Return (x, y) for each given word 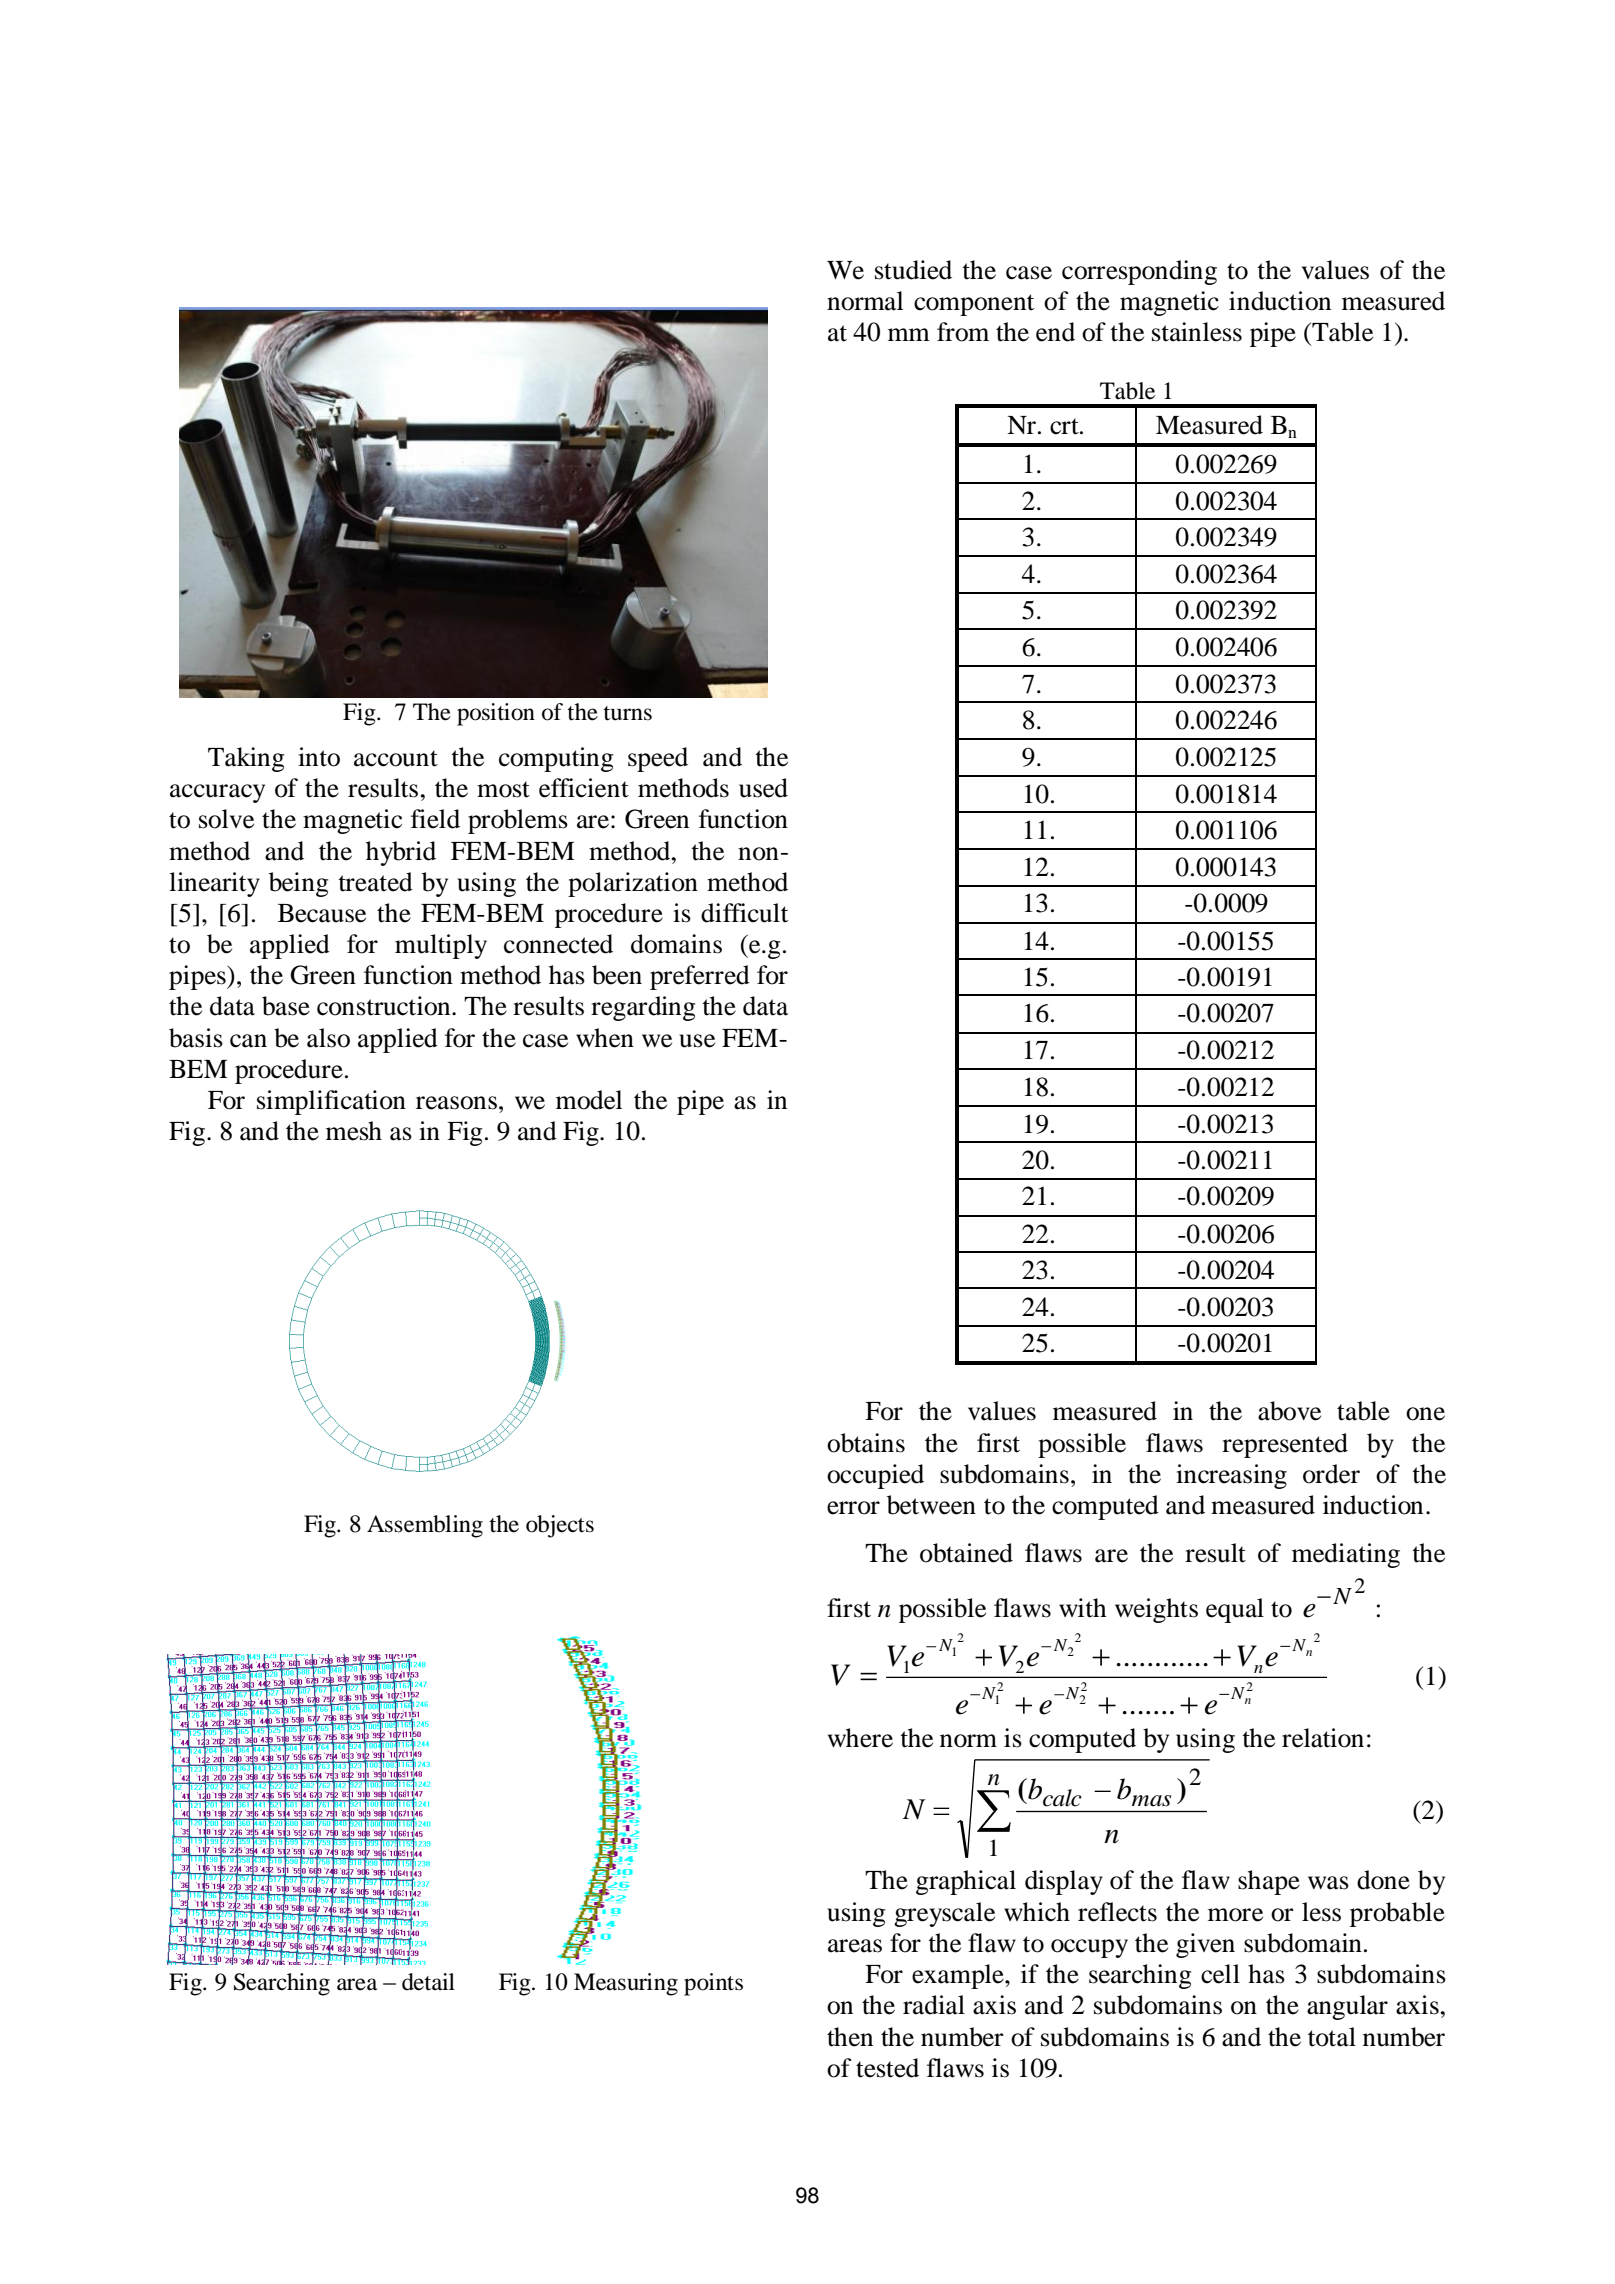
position (496, 714)
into (319, 757)
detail (428, 1982)
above (1289, 1411)
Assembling (425, 1526)
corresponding (1139, 272)
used (763, 788)
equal (1235, 1610)
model (589, 1100)
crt (1065, 426)
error (853, 1508)
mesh (354, 1131)
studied (913, 270)
